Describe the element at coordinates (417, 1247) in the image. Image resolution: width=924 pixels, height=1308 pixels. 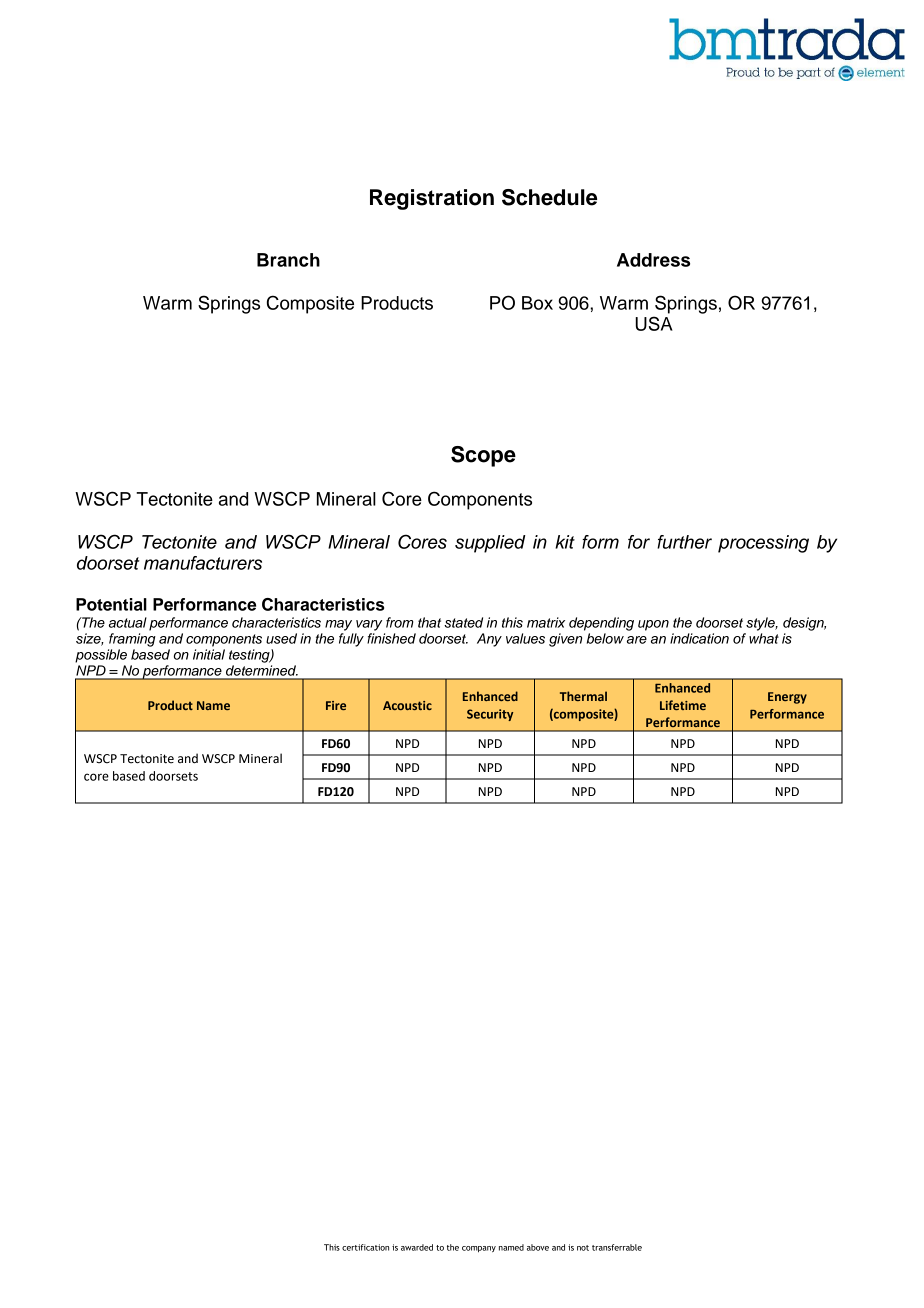
I see `awarded` at that location.
